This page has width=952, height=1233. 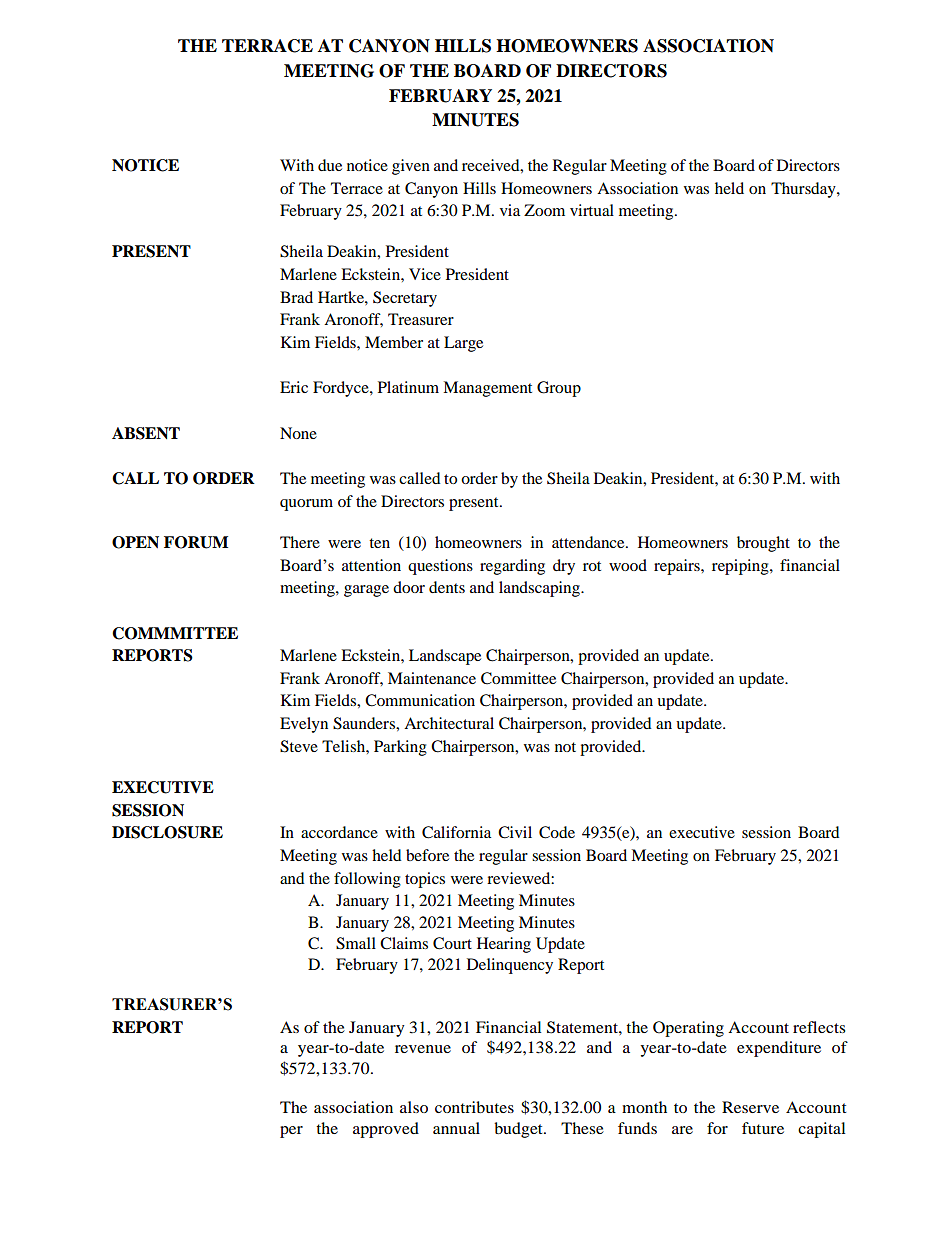 I want to click on brought, so click(x=763, y=544).
